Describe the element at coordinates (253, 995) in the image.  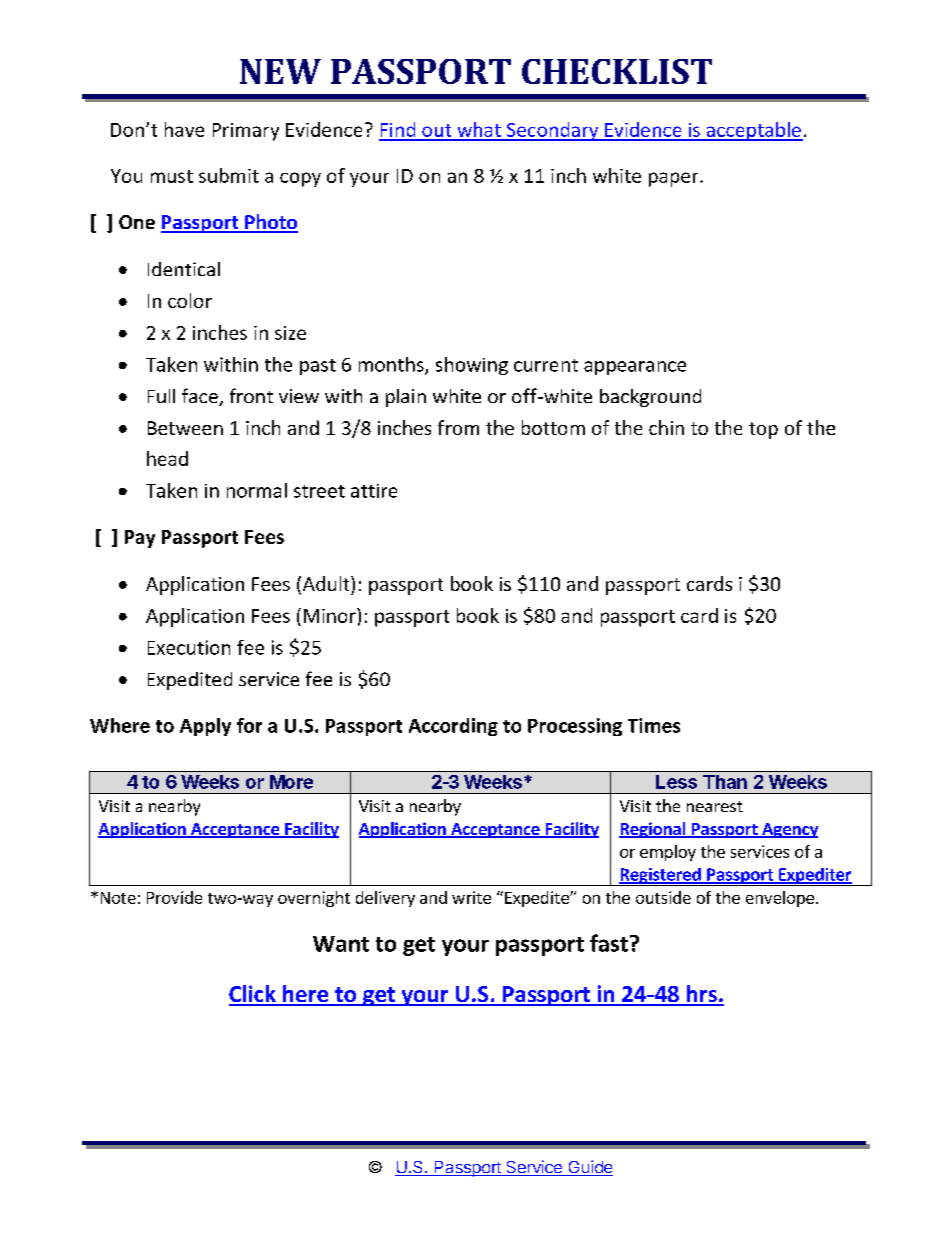
I see `Click` at that location.
